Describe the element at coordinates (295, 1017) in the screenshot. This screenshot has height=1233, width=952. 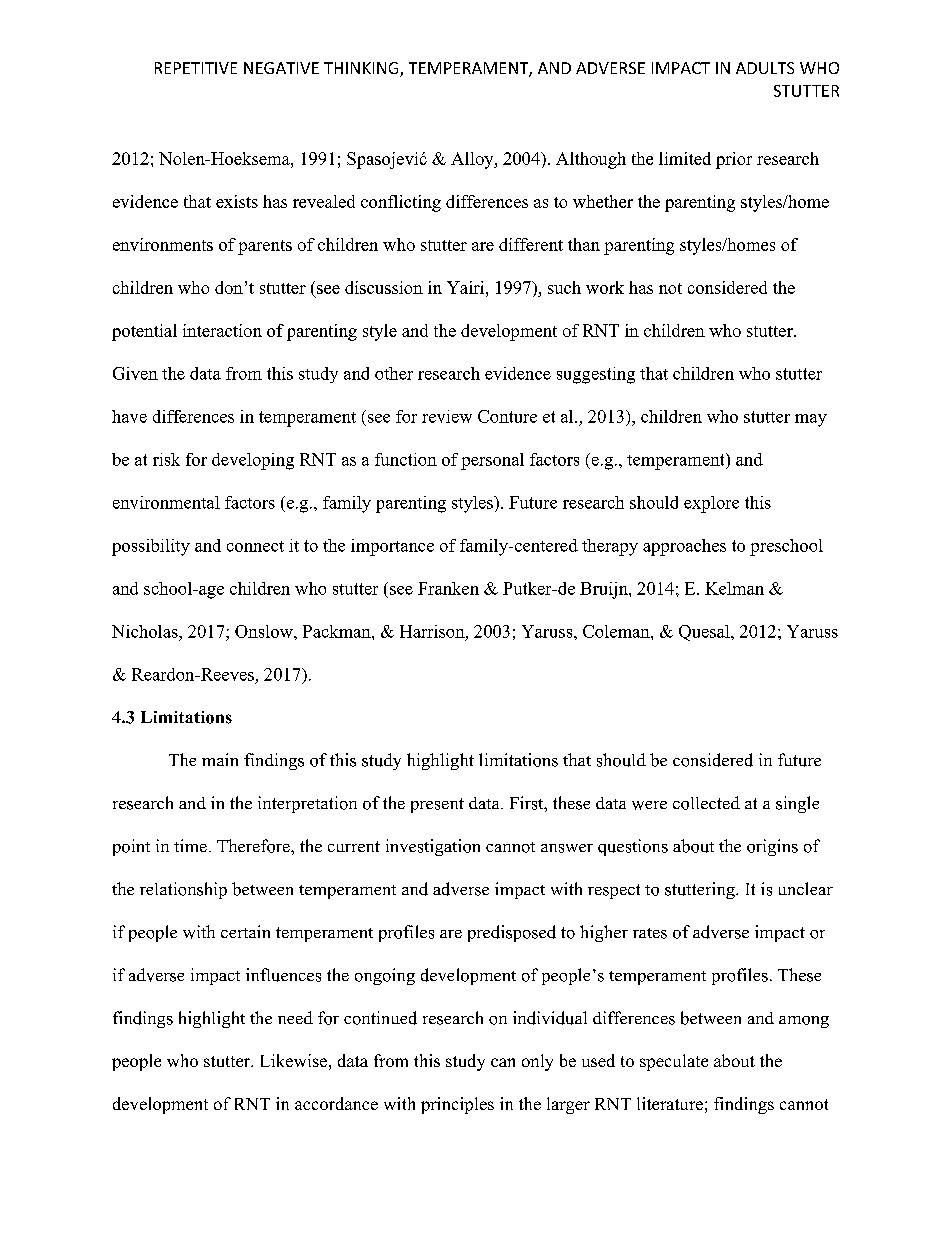
I see `need` at that location.
